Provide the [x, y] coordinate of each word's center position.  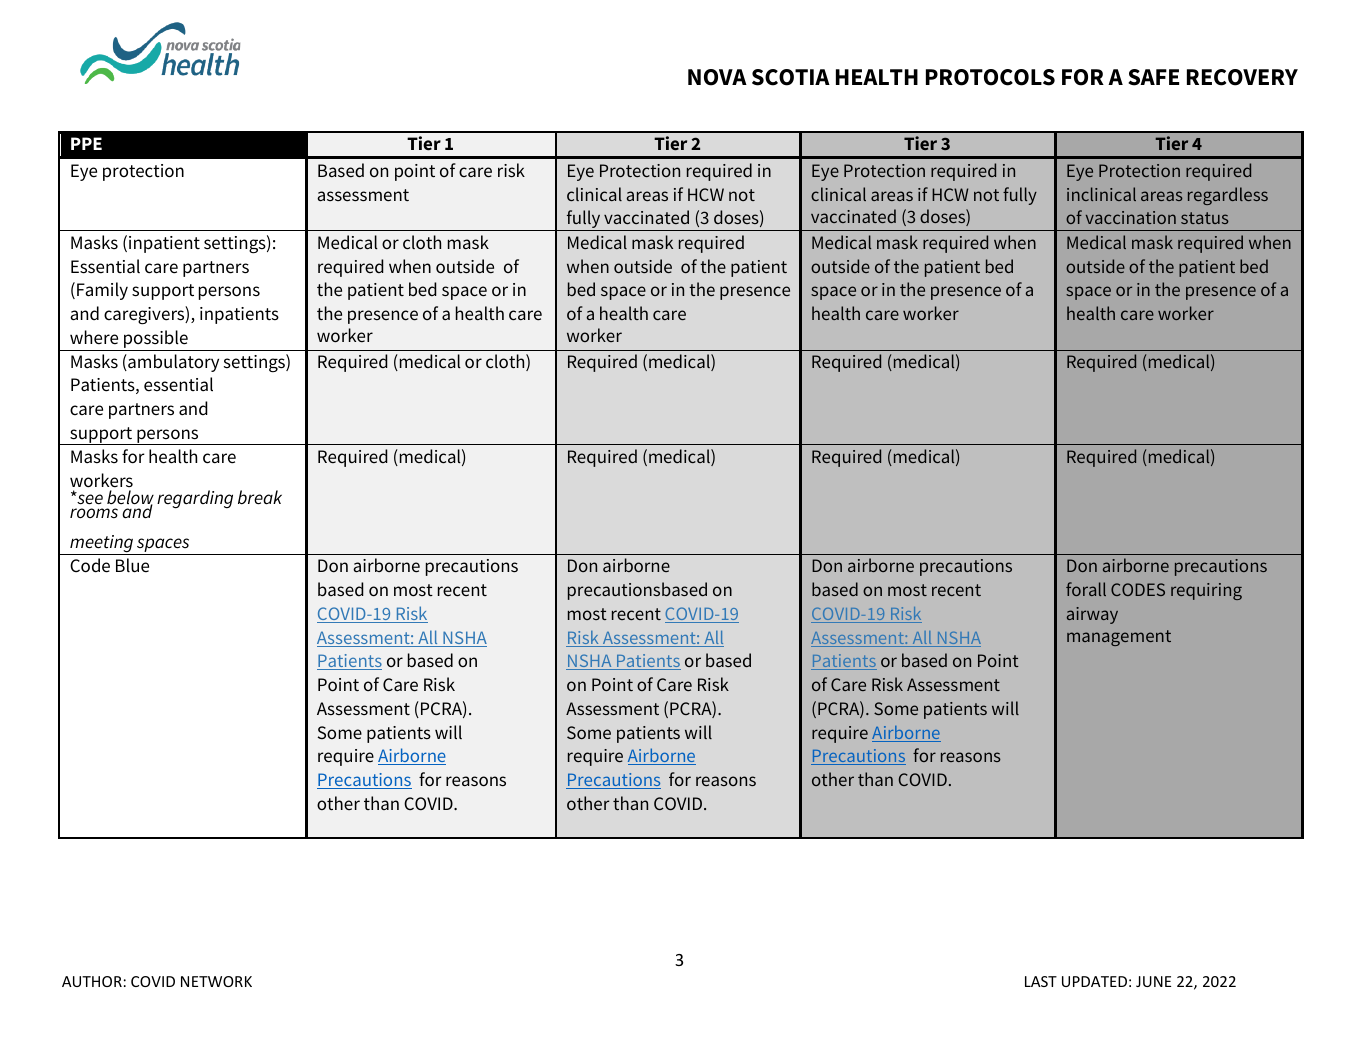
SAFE [1153, 77]
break [260, 497]
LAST [1041, 981]
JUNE [1153, 981]
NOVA [717, 77]
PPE [86, 143]
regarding [195, 499]
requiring [1206, 591]
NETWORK [216, 981]
